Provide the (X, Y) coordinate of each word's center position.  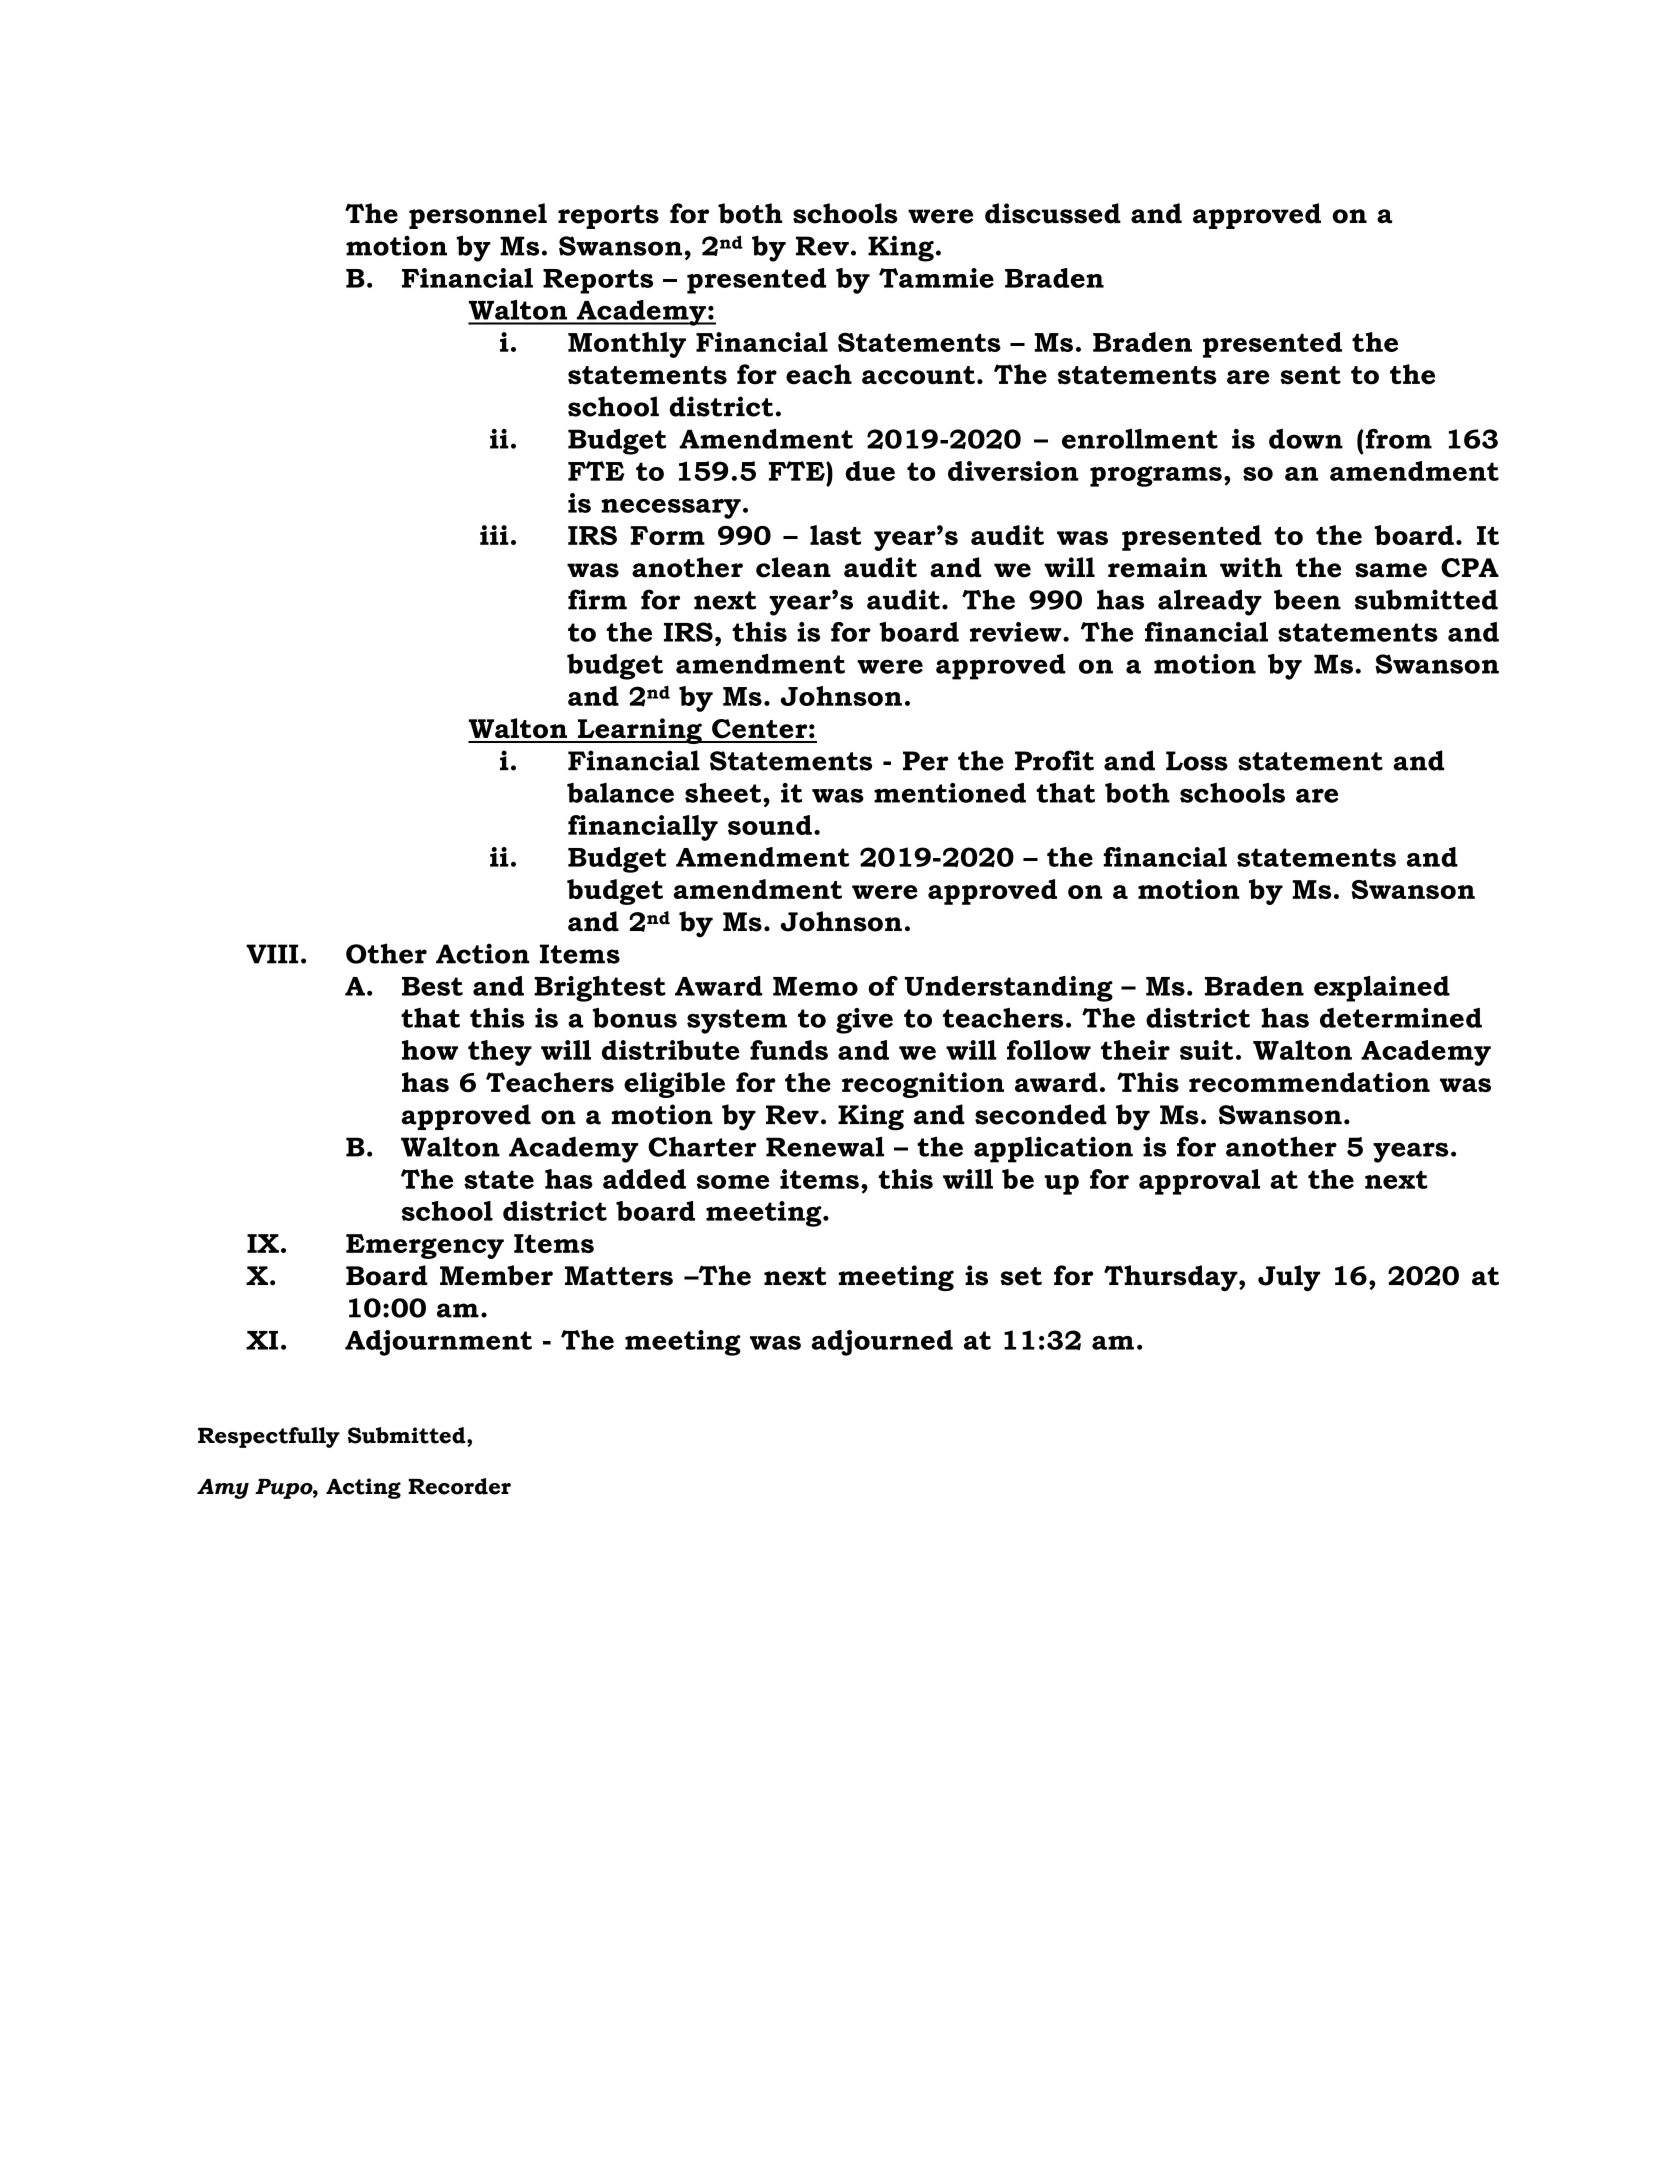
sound (770, 825)
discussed (1053, 213)
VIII (272, 954)
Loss (1197, 761)
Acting (363, 1488)
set (1021, 1276)
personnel (478, 216)
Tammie (936, 278)
